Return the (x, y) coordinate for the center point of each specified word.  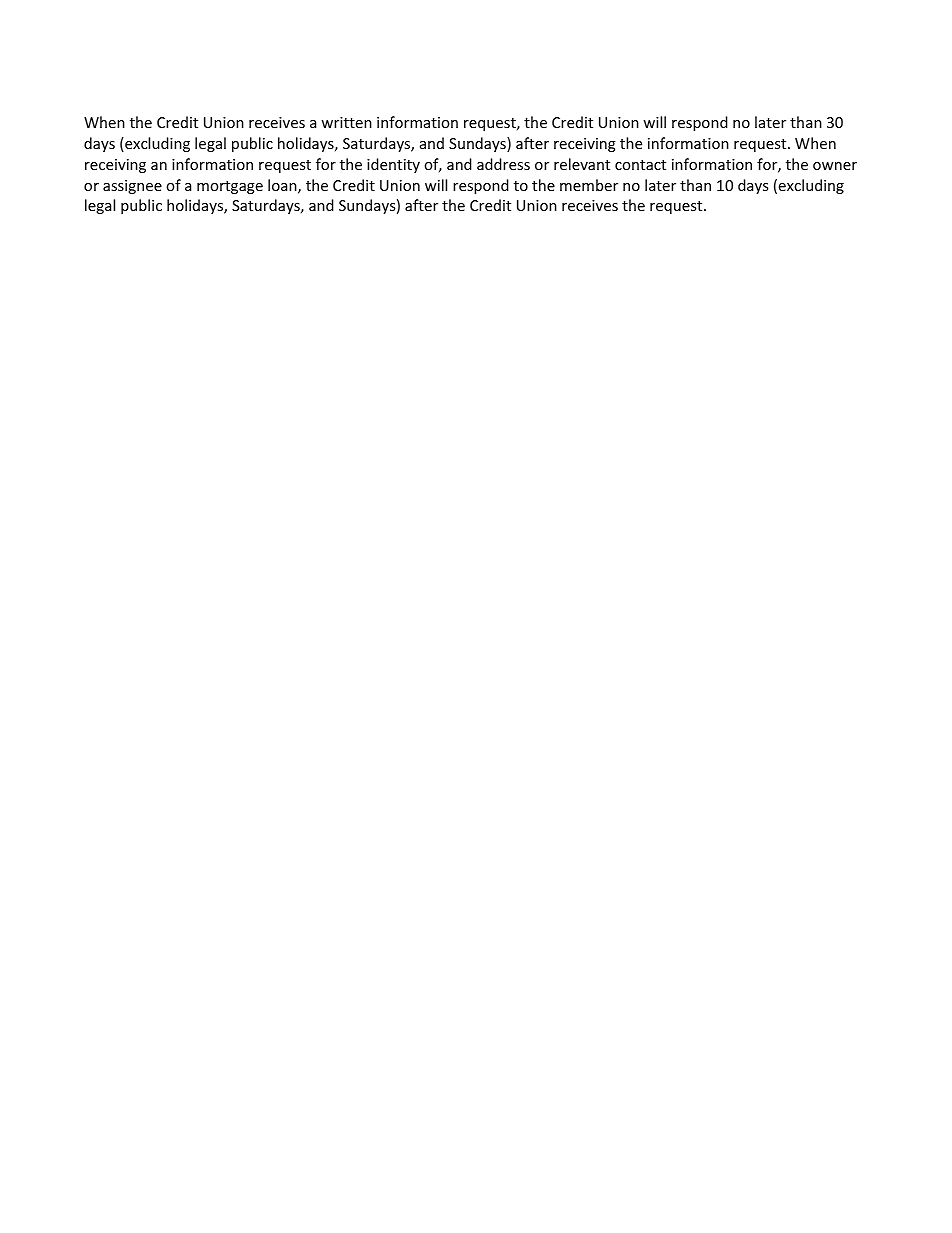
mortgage (230, 187)
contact (640, 165)
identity (393, 165)
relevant (582, 164)
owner (835, 166)
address (503, 164)
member (589, 185)
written (346, 122)
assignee (132, 187)
